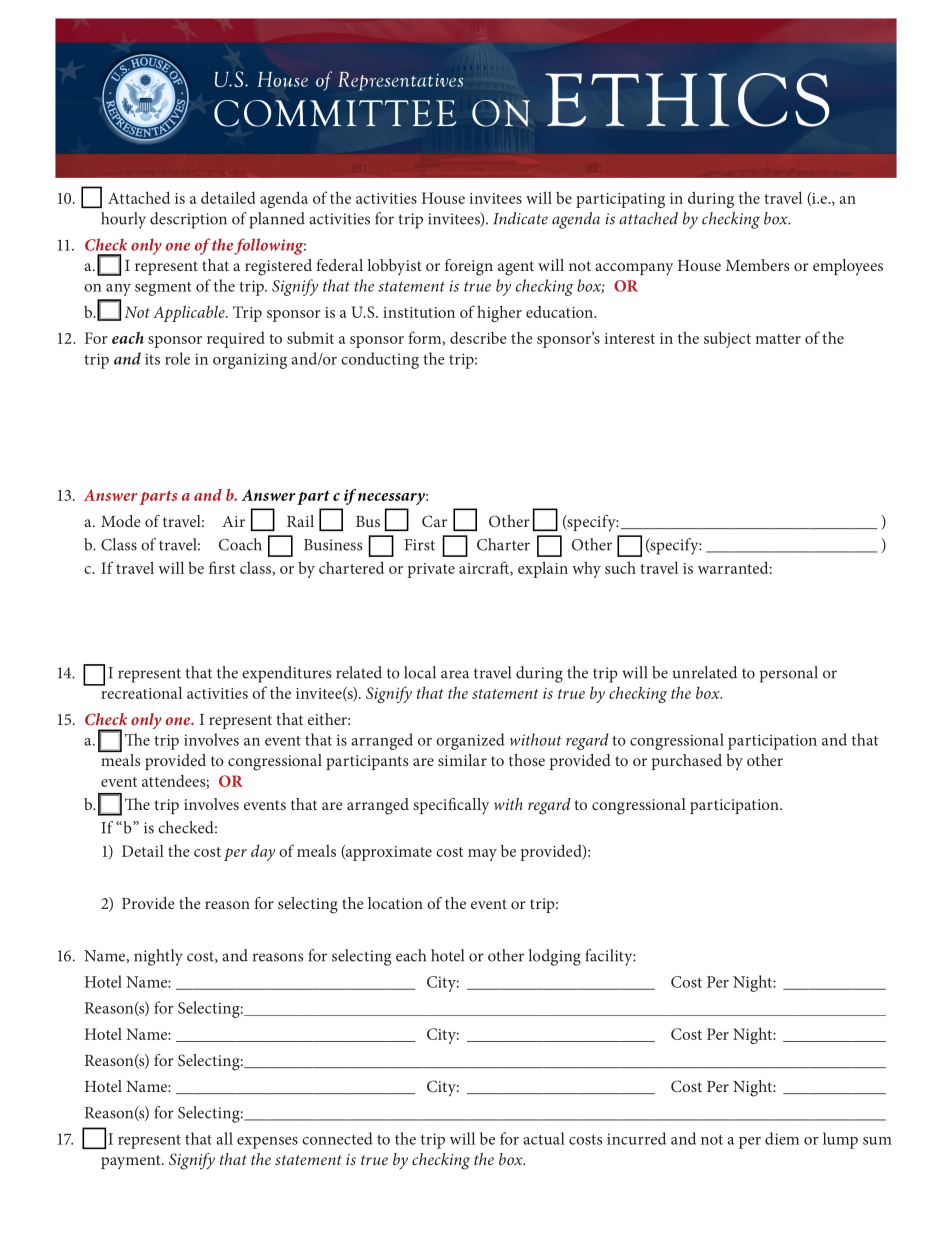 Image resolution: width=952 pixels, height=1233 pixels. I want to click on area, so click(455, 674).
